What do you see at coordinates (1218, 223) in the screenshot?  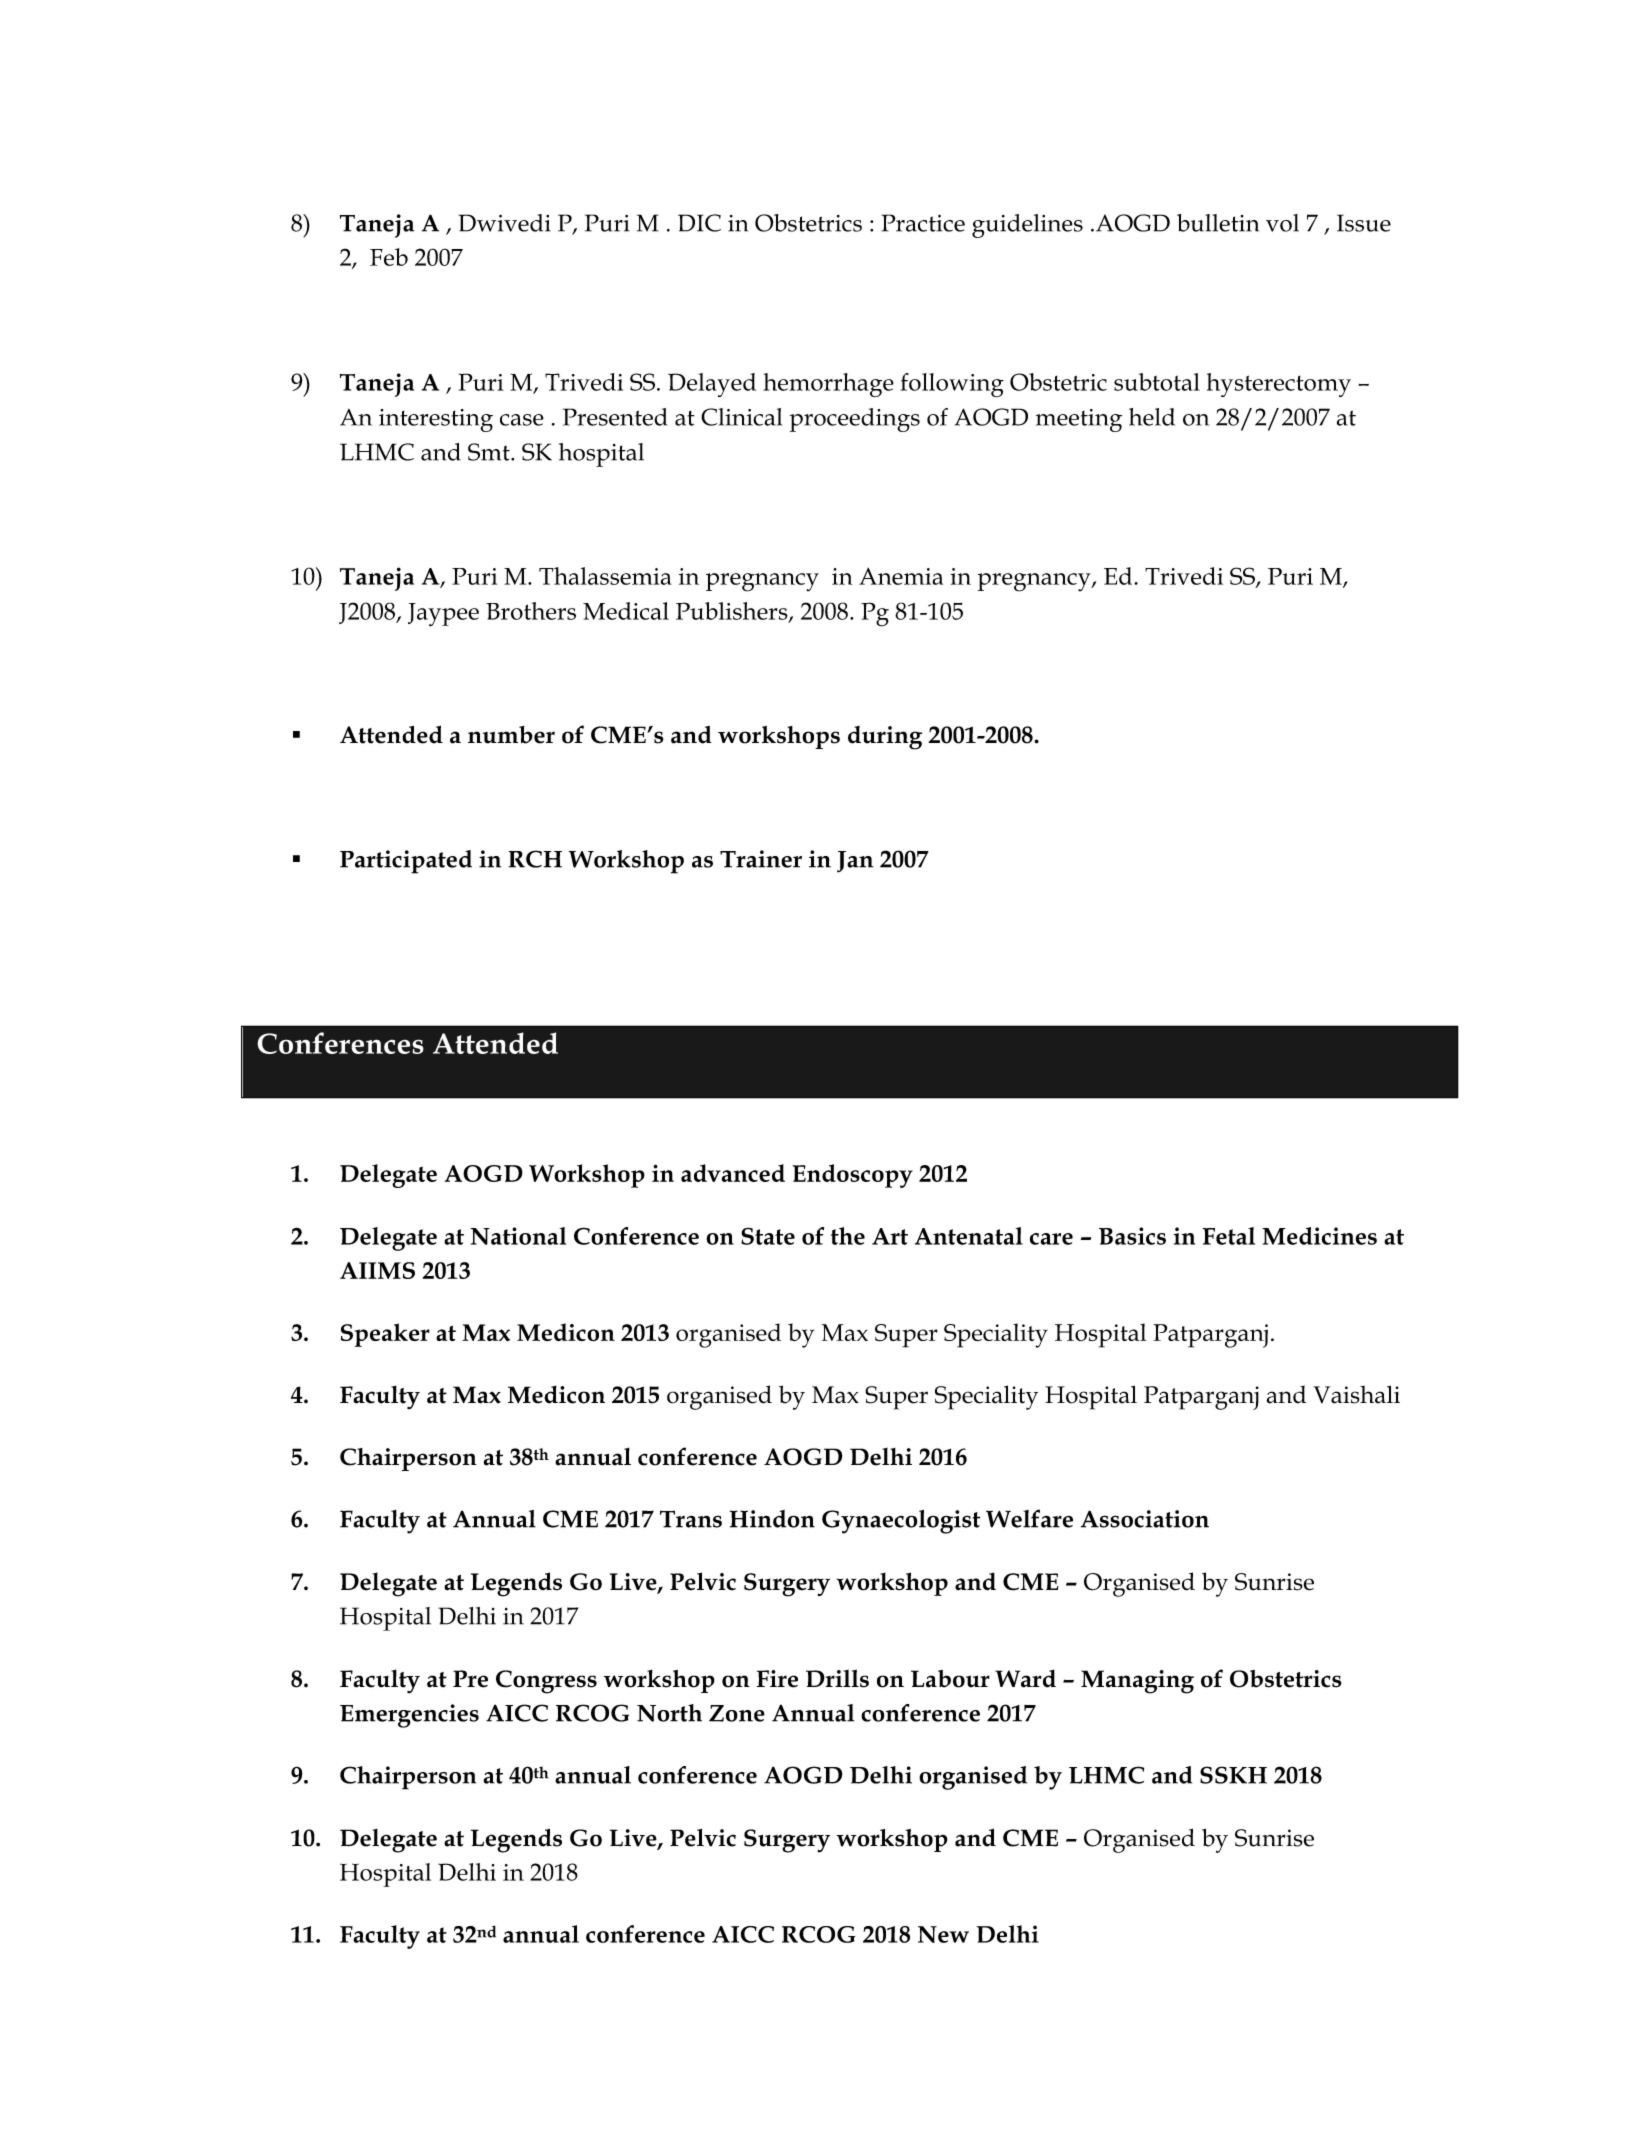 I see `bulletin` at bounding box center [1218, 223].
